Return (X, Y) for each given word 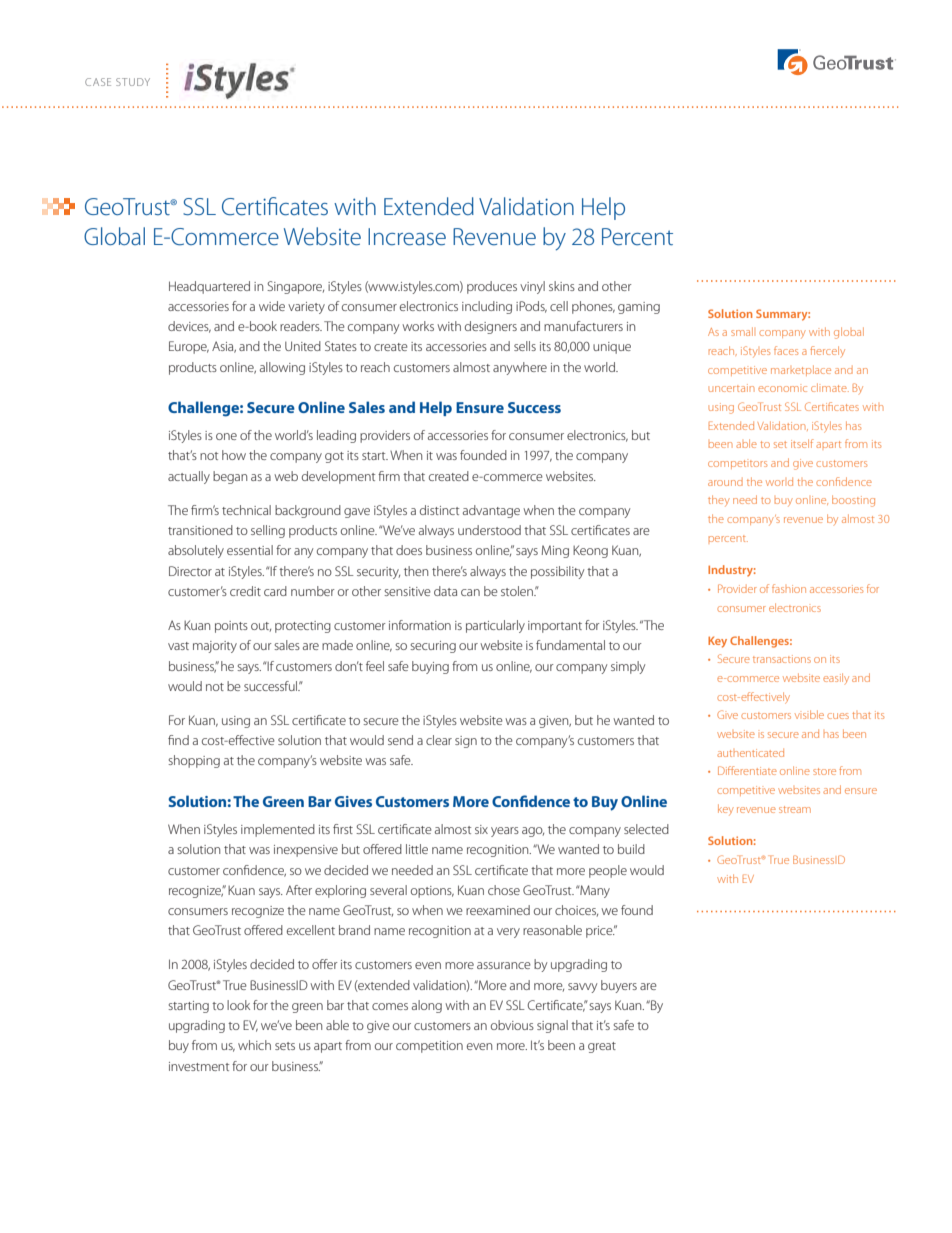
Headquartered (209, 287)
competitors (737, 464)
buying (430, 667)
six (481, 829)
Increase (407, 237)
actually (189, 477)
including (487, 307)
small (742, 331)
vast (178, 646)
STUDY (133, 82)
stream (795, 809)
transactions (782, 659)
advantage (491, 511)
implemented (278, 830)
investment (199, 1066)
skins (562, 286)
